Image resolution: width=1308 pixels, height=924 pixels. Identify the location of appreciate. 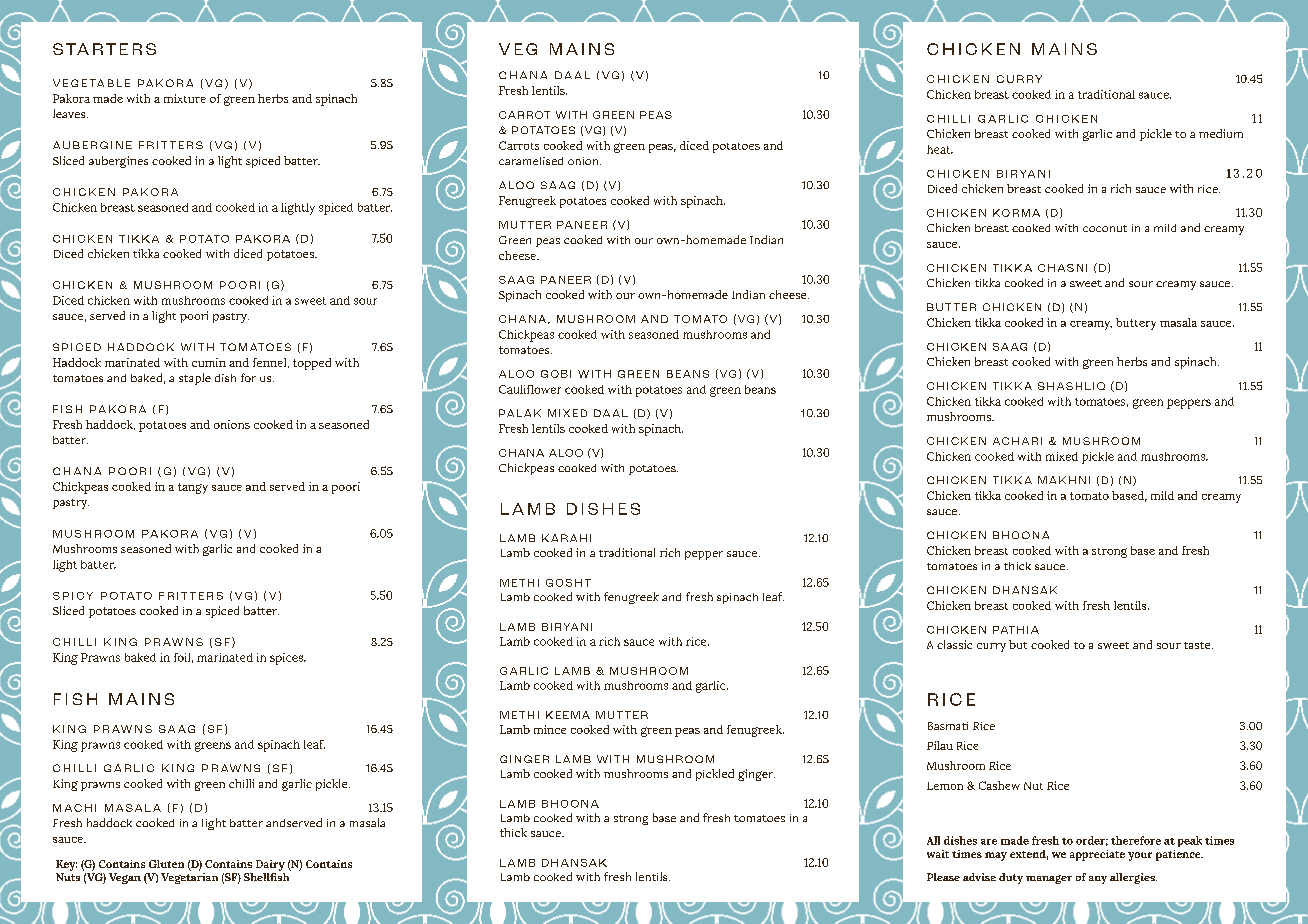
(1097, 855).
